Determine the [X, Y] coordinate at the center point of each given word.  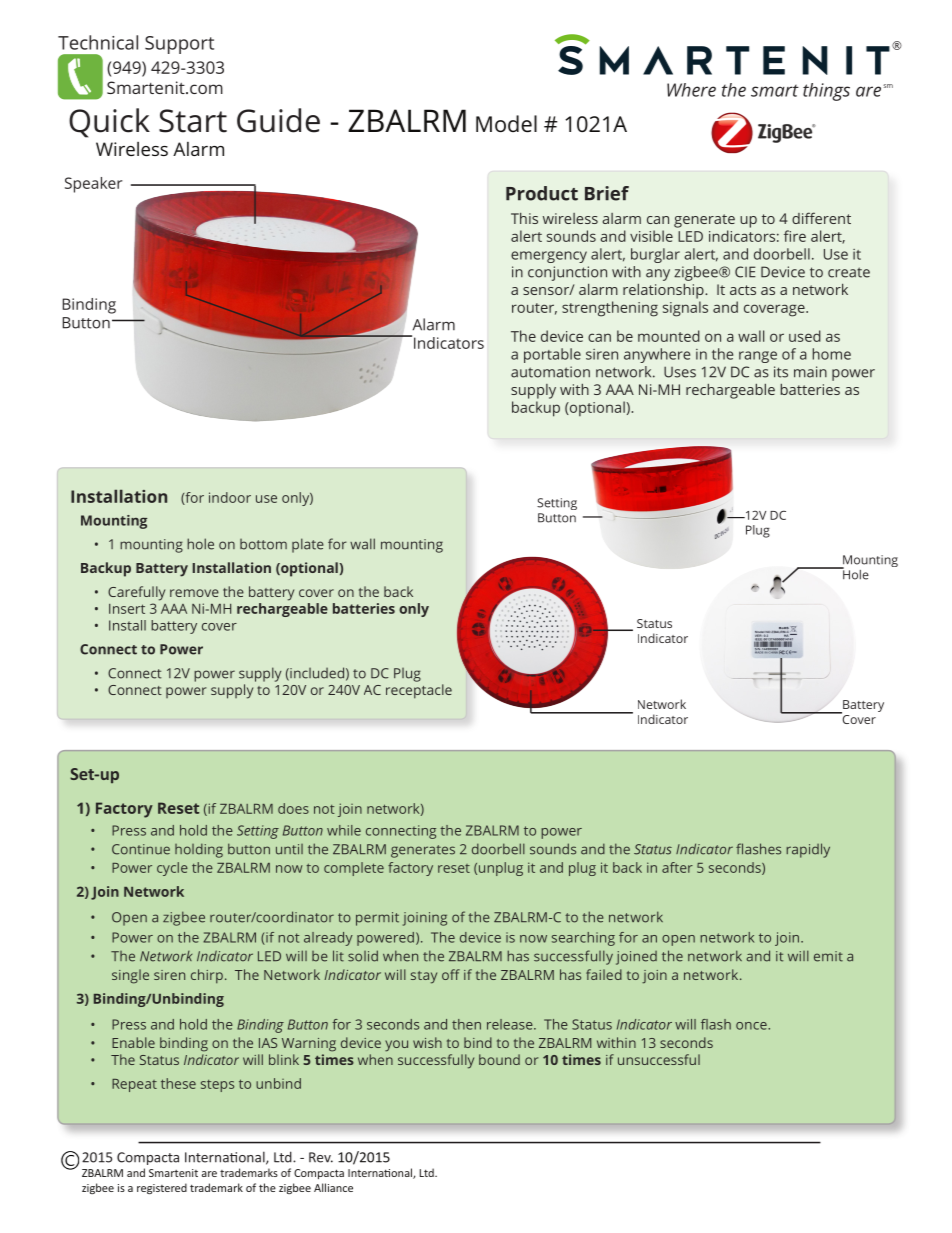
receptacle [419, 691]
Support [179, 45]
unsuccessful [659, 1059]
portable [552, 355]
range [758, 357]
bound [499, 1059]
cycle [172, 869]
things [826, 92]
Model [506, 124]
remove [194, 593]
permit [377, 919]
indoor [230, 497]
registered [162, 1188]
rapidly [808, 850]
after [677, 867]
